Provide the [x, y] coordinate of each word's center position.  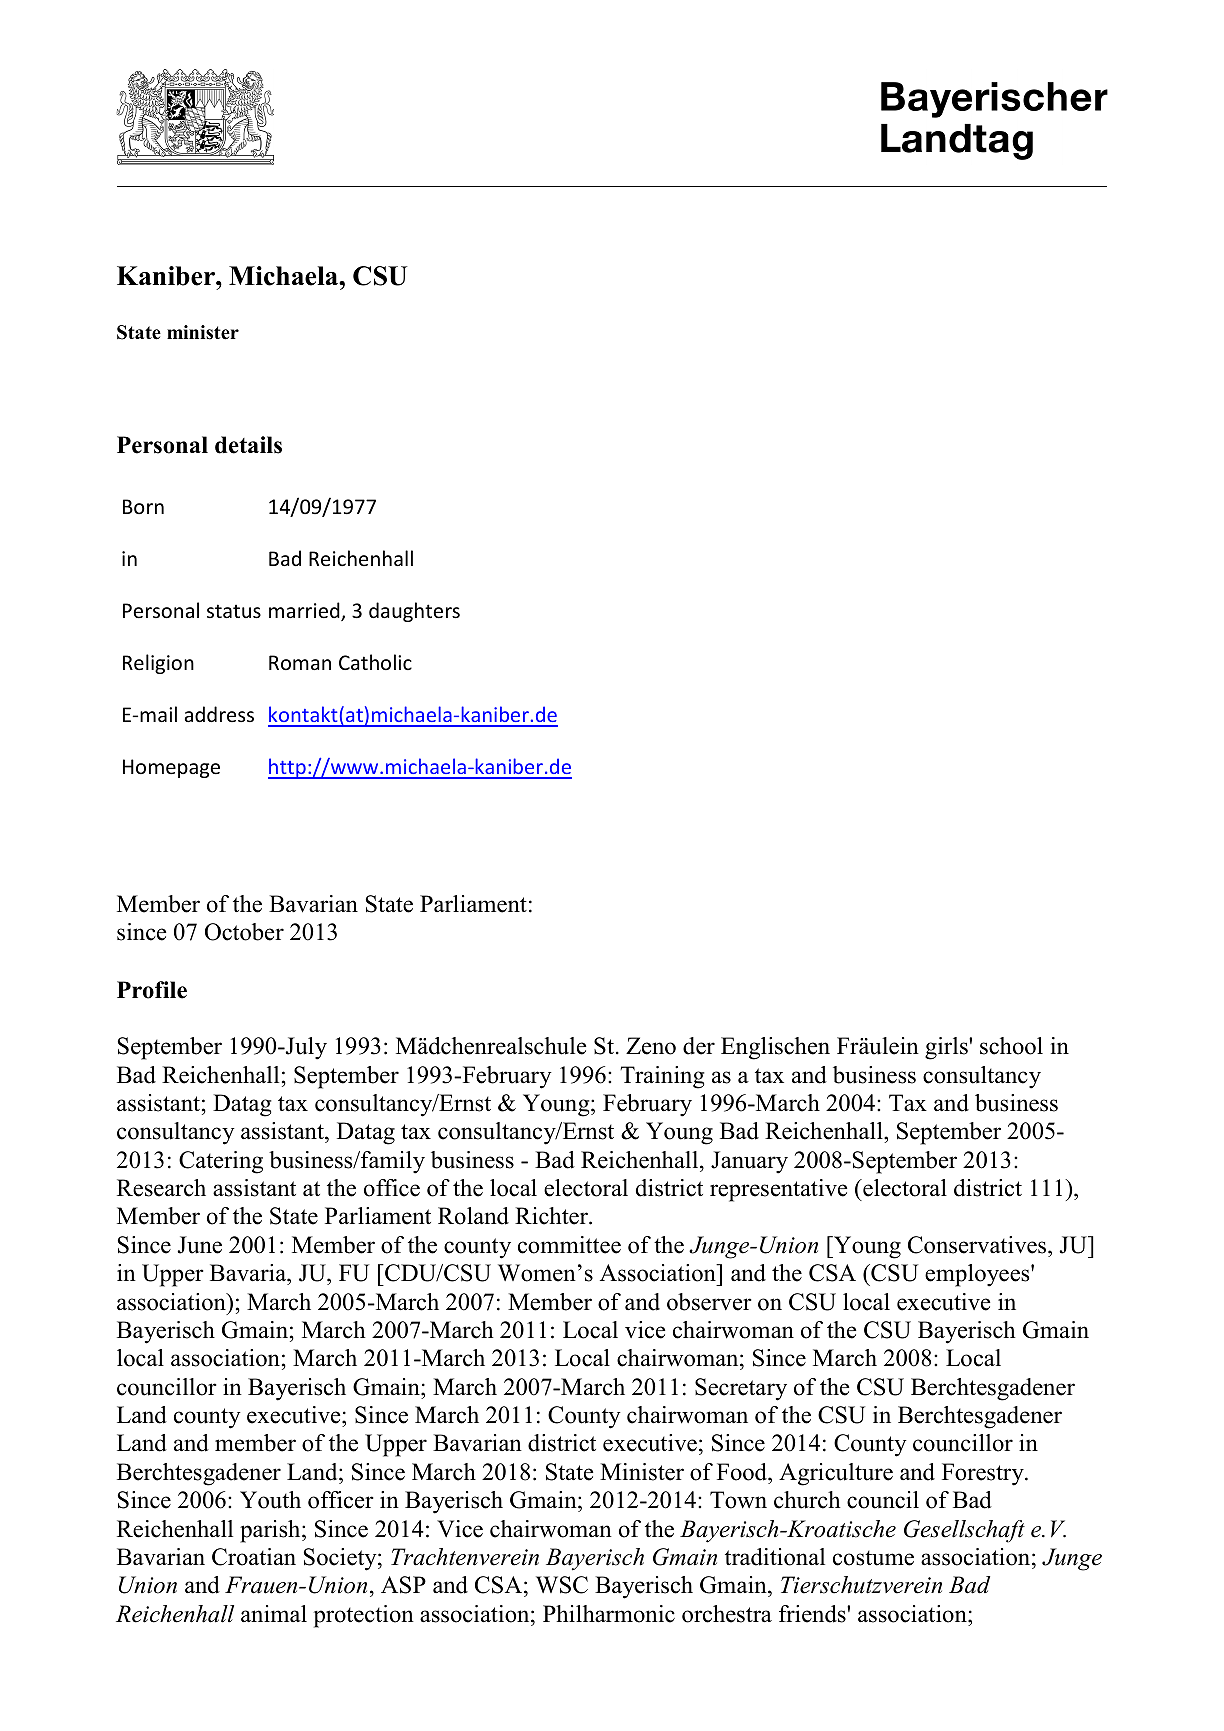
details [248, 445]
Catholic [375, 662]
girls [947, 1048]
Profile [152, 990]
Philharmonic [609, 1614]
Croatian [254, 1557]
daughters [414, 612]
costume [873, 1558]
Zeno [651, 1046]
